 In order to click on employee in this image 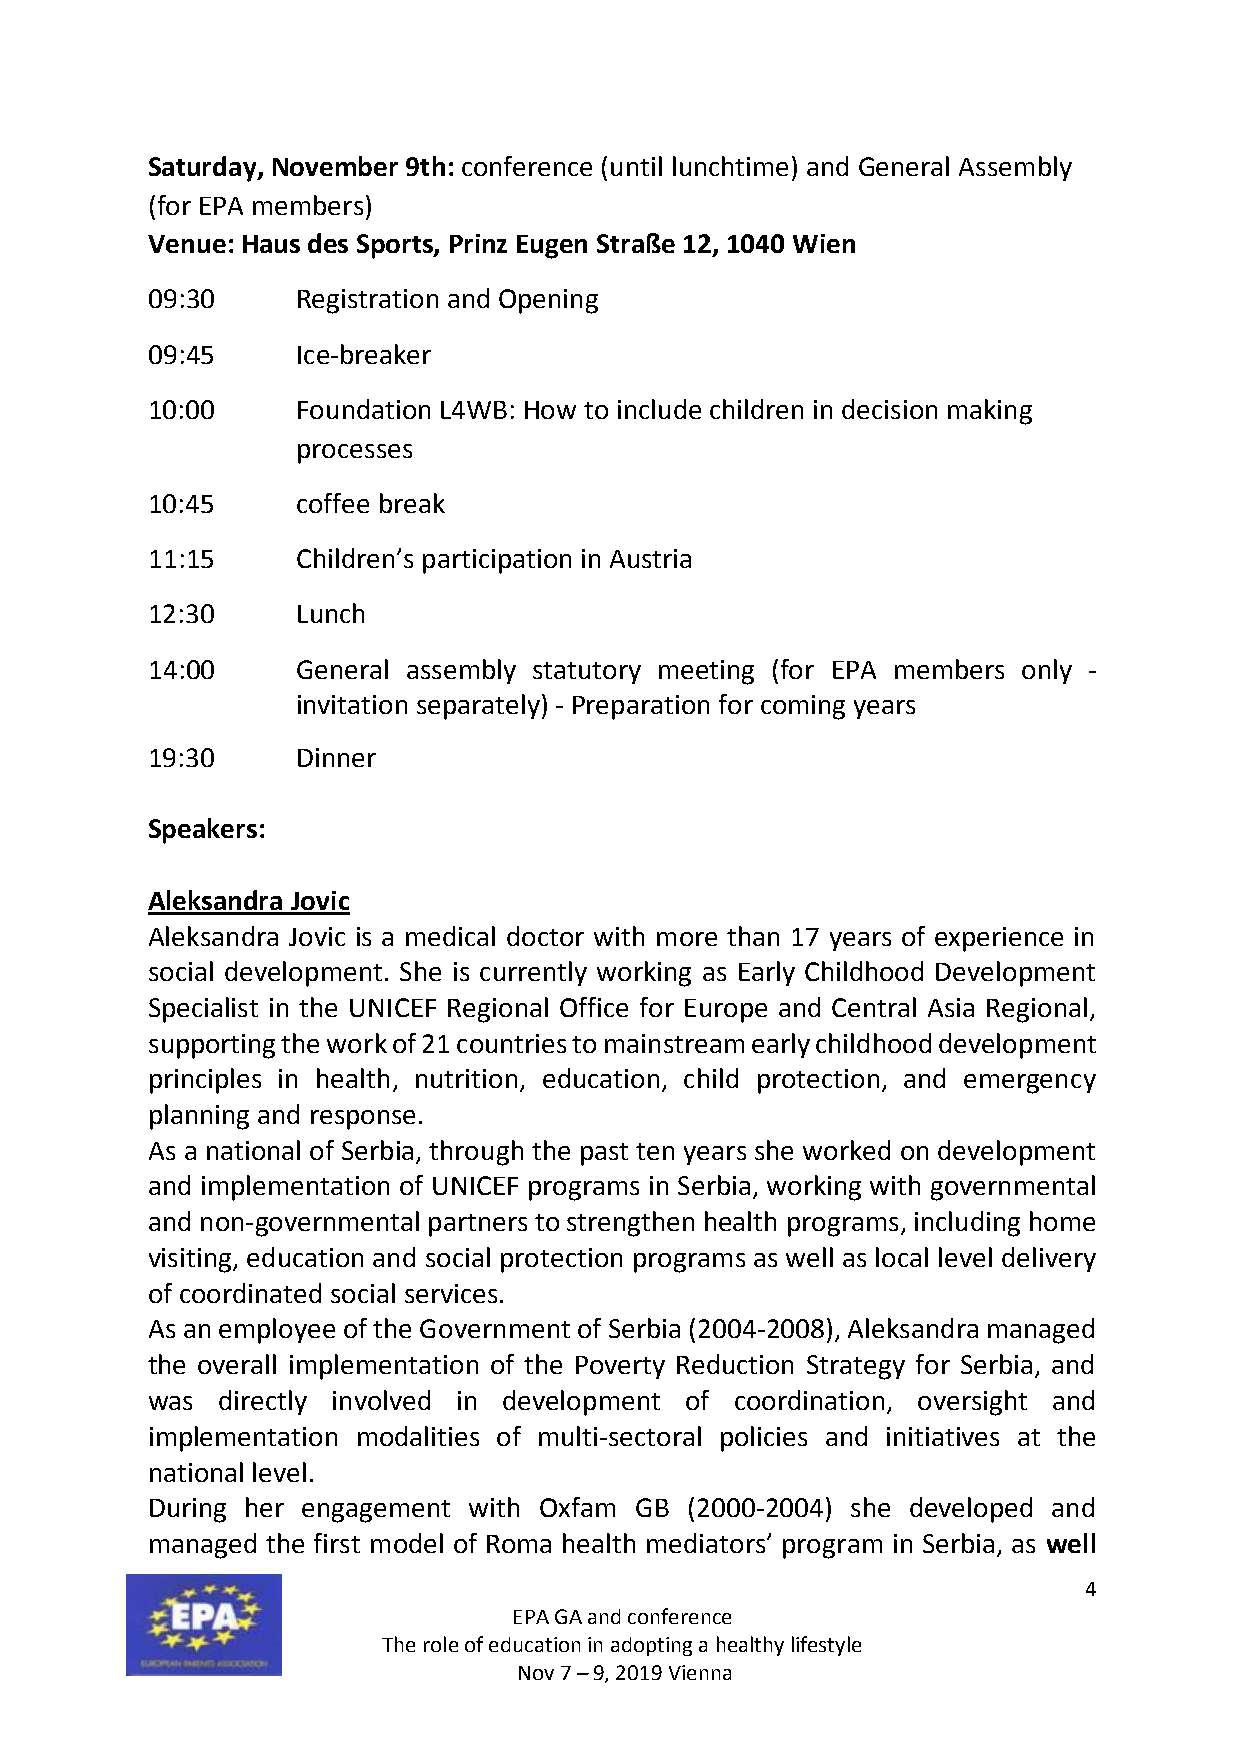, I will do `click(277, 1331)`.
